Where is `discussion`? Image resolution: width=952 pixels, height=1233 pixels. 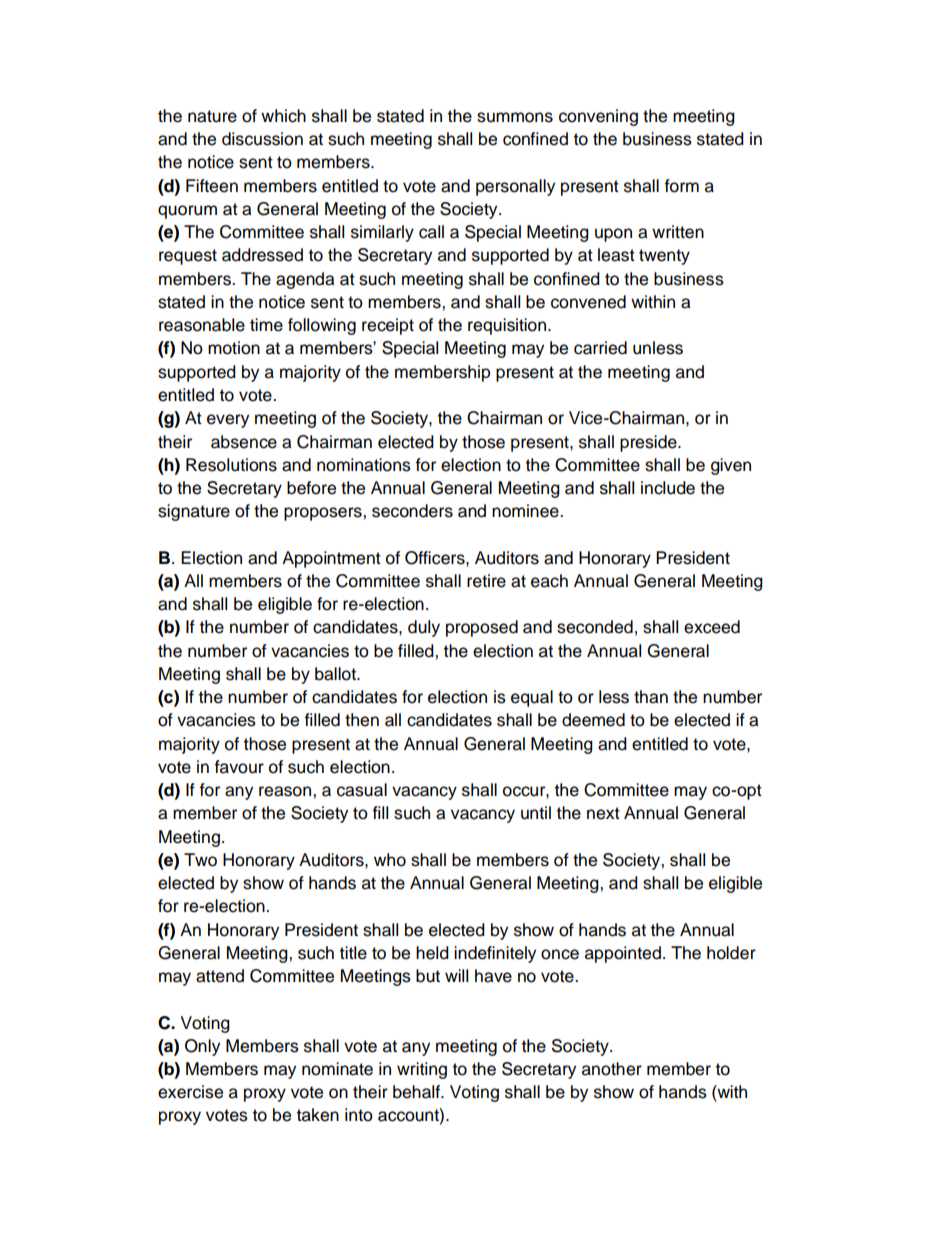
discussion is located at coordinates (262, 139).
